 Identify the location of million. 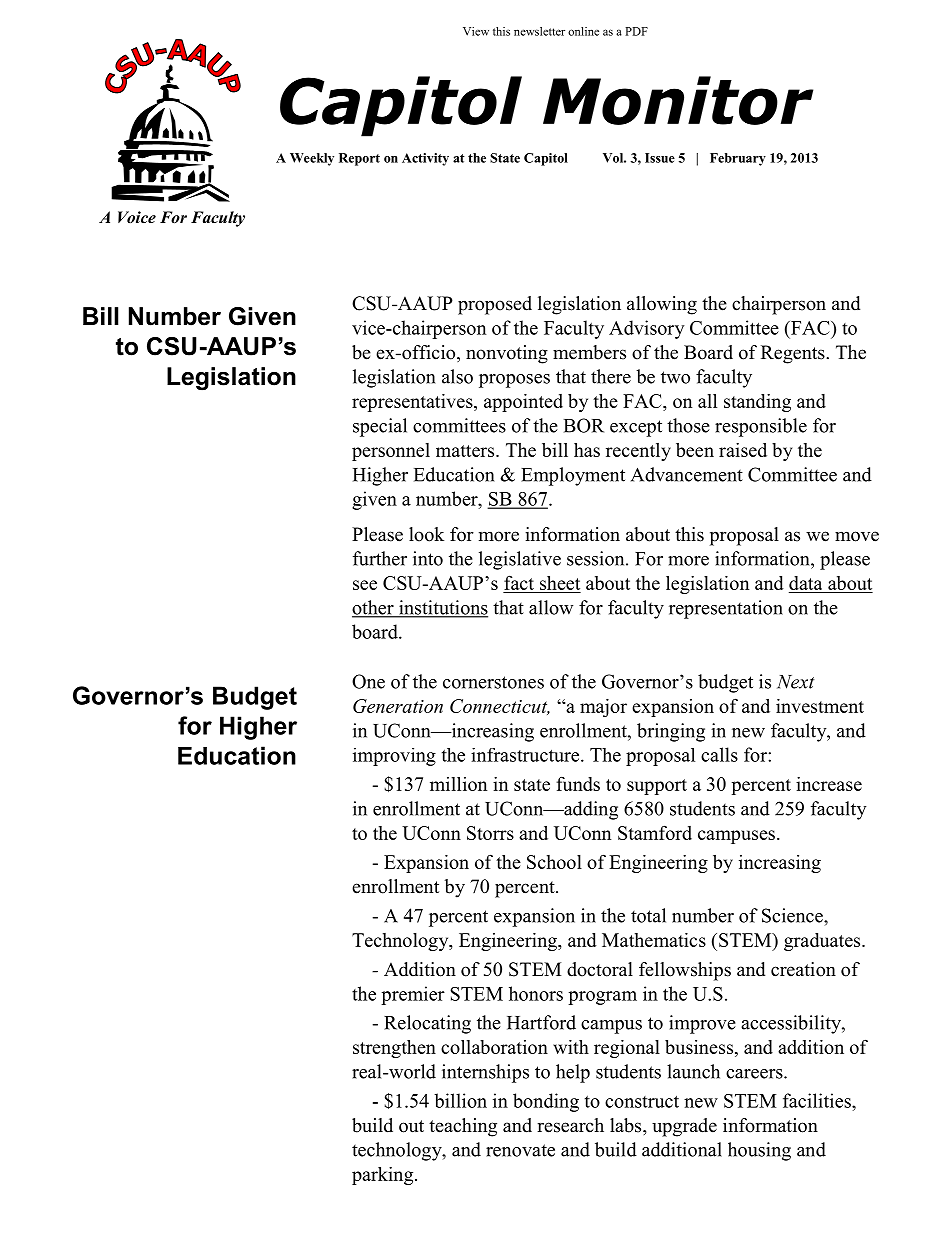
(458, 784).
